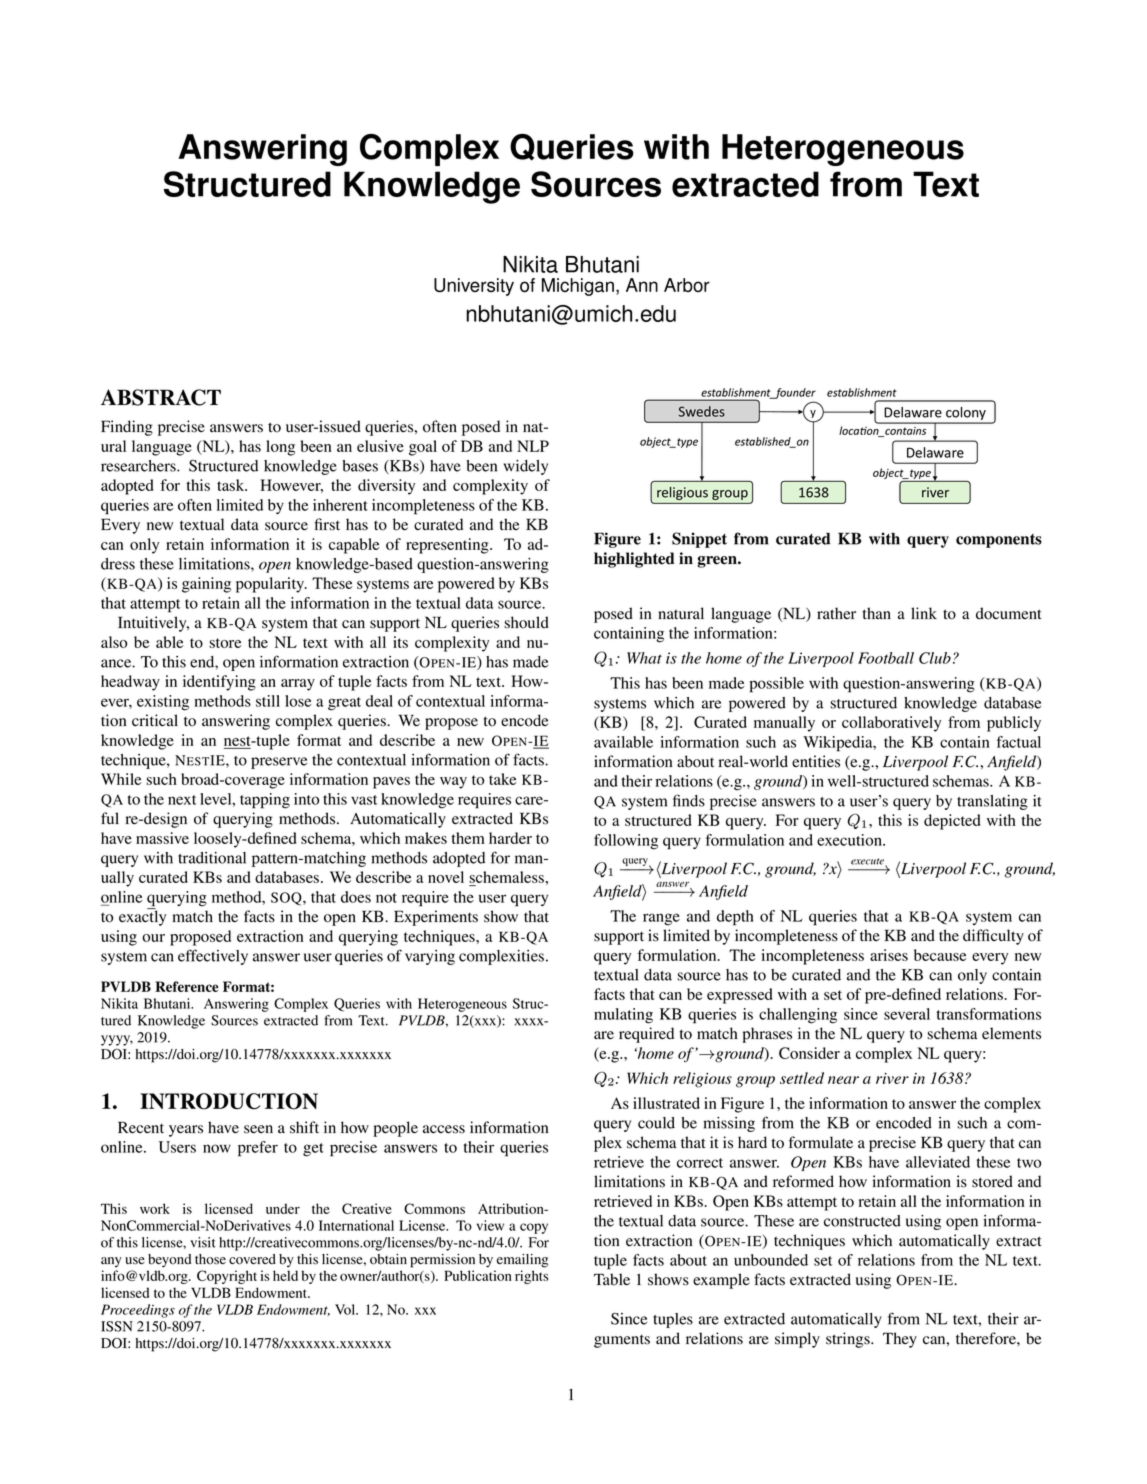 This image has height=1484, width=1147. Describe the element at coordinates (924, 613) in the image. I see `link` at that location.
